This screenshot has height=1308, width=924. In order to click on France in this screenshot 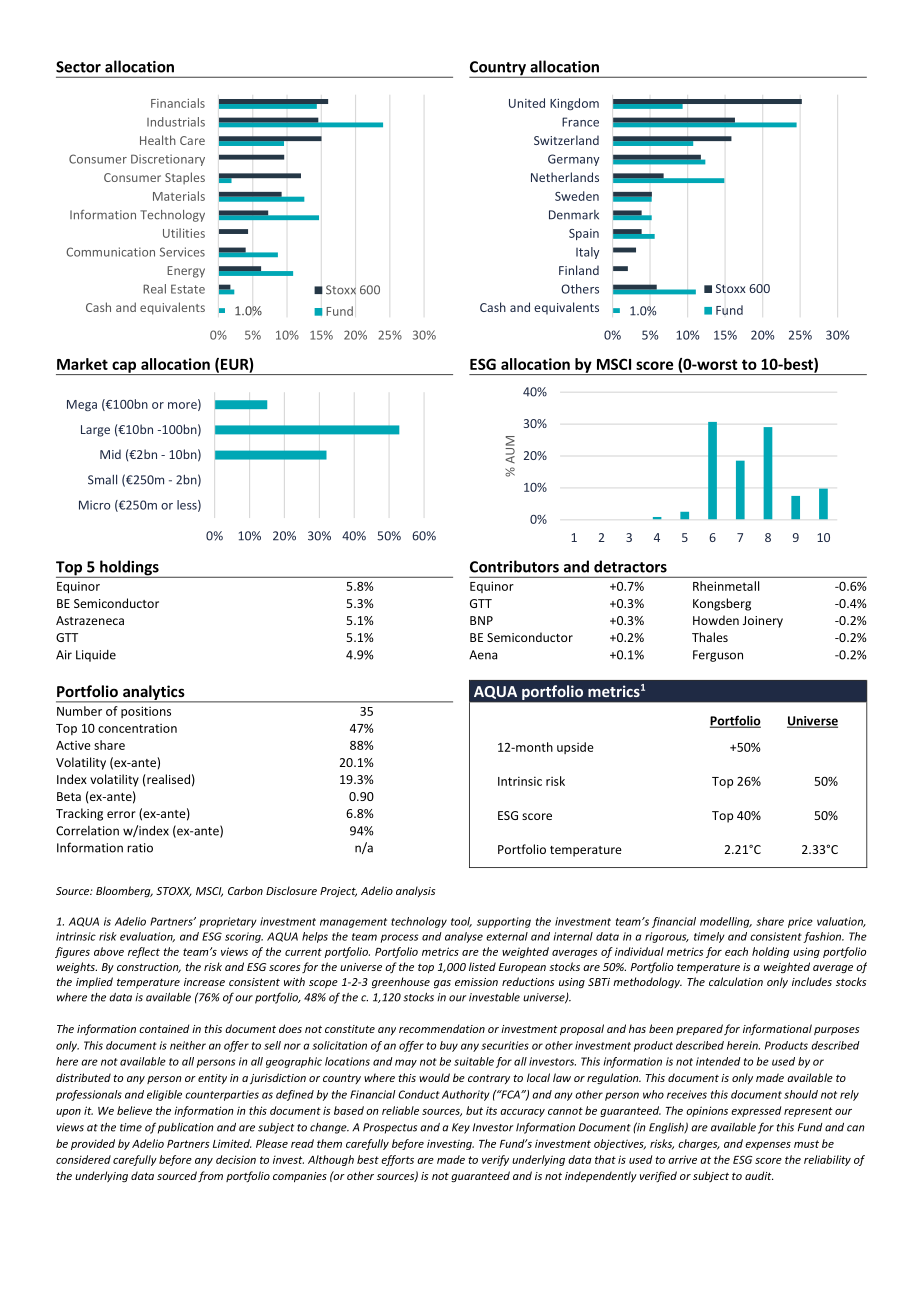, I will do `click(580, 122)`.
